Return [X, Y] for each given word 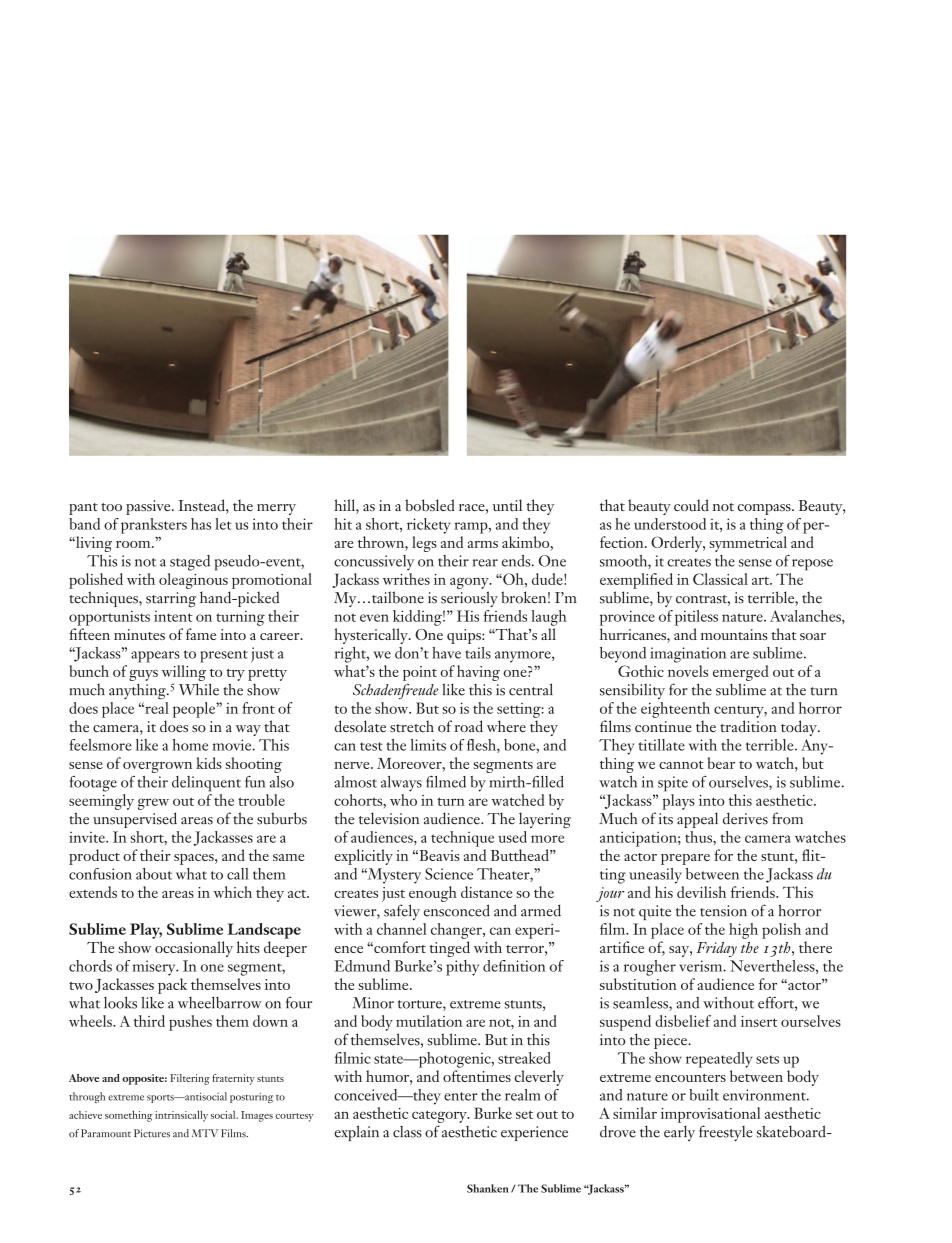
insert [759, 1021]
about [154, 874]
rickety [429, 526]
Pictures [152, 1133]
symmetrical [748, 544]
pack [173, 986]
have [446, 653]
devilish [701, 892]
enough [433, 894]
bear [721, 763]
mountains [734, 634]
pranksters [154, 526]
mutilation [429, 1021]
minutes [139, 634]
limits [428, 745]
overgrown [157, 767]
